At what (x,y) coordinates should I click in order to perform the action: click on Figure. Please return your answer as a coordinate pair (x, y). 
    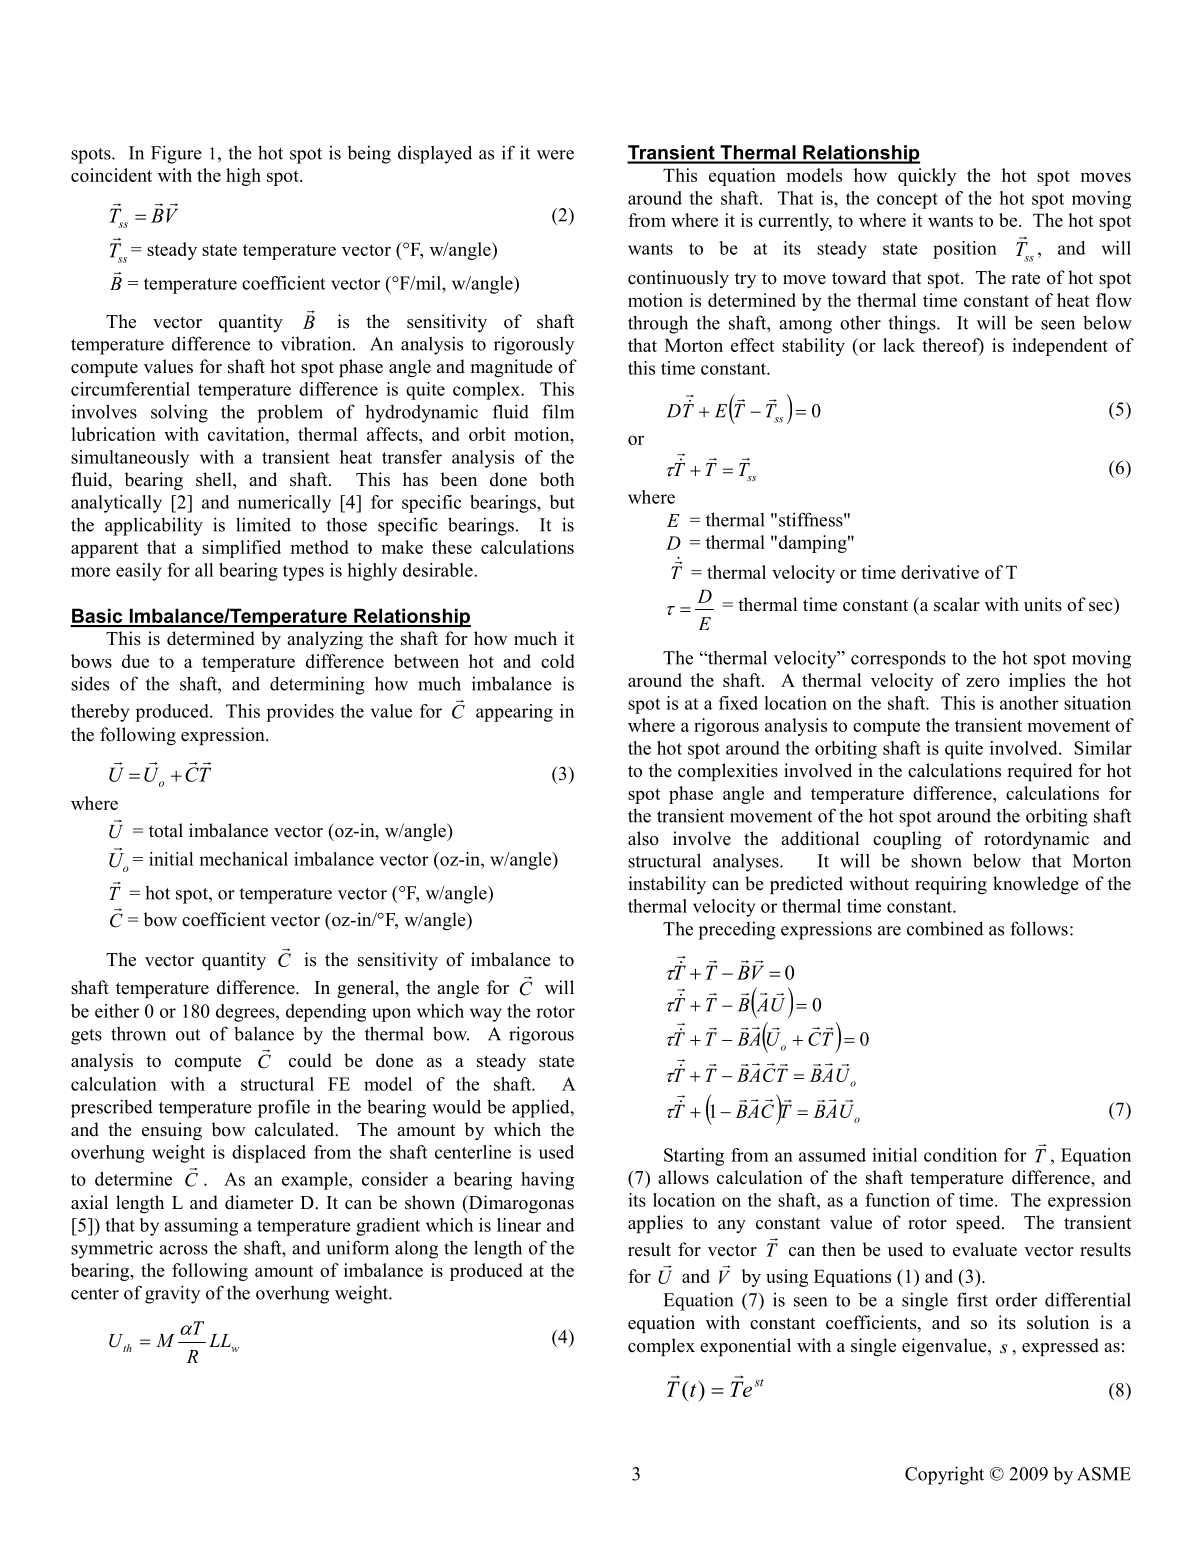
    Looking at the image, I should click on (176, 154).
